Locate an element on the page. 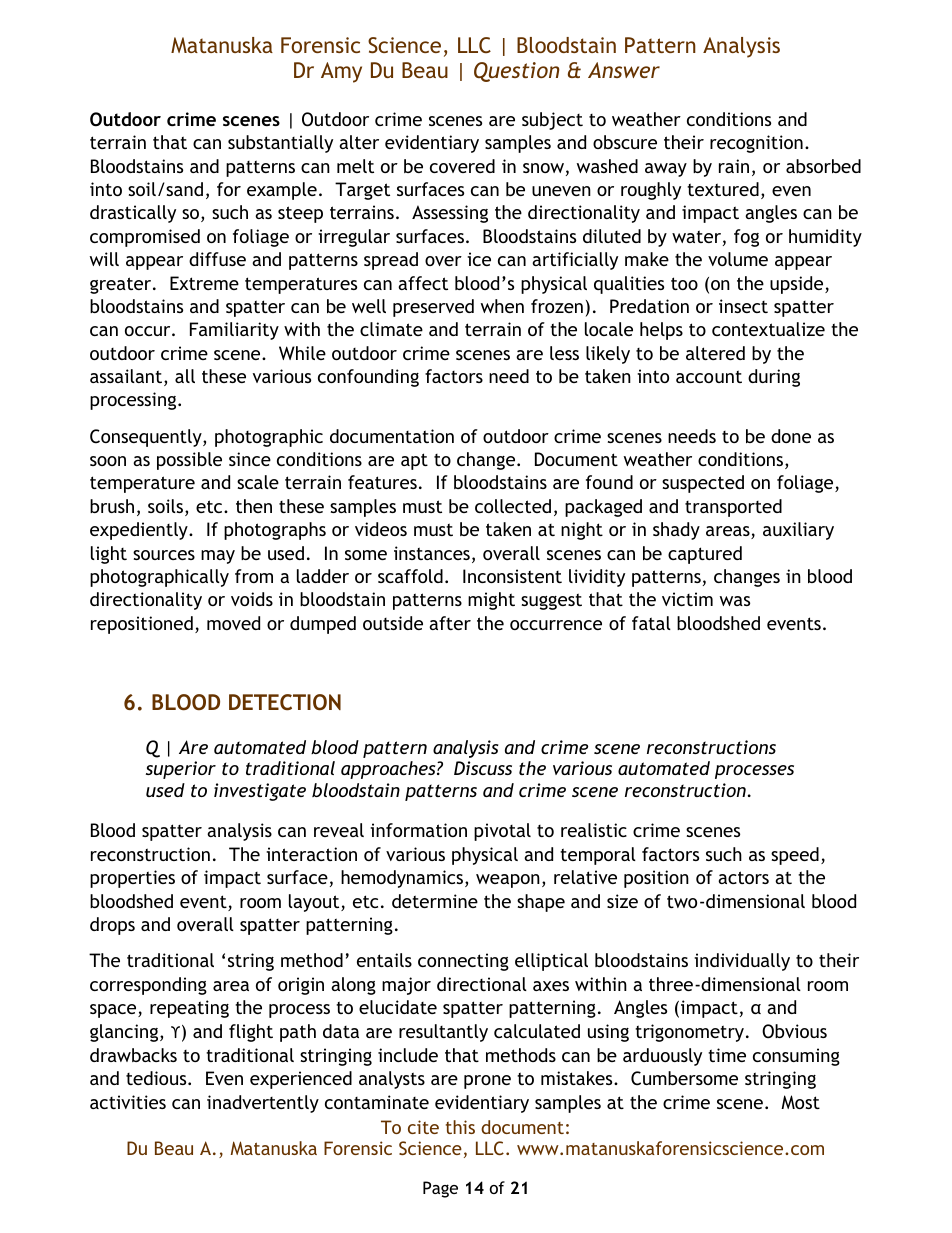  connecting is located at coordinates (463, 962).
